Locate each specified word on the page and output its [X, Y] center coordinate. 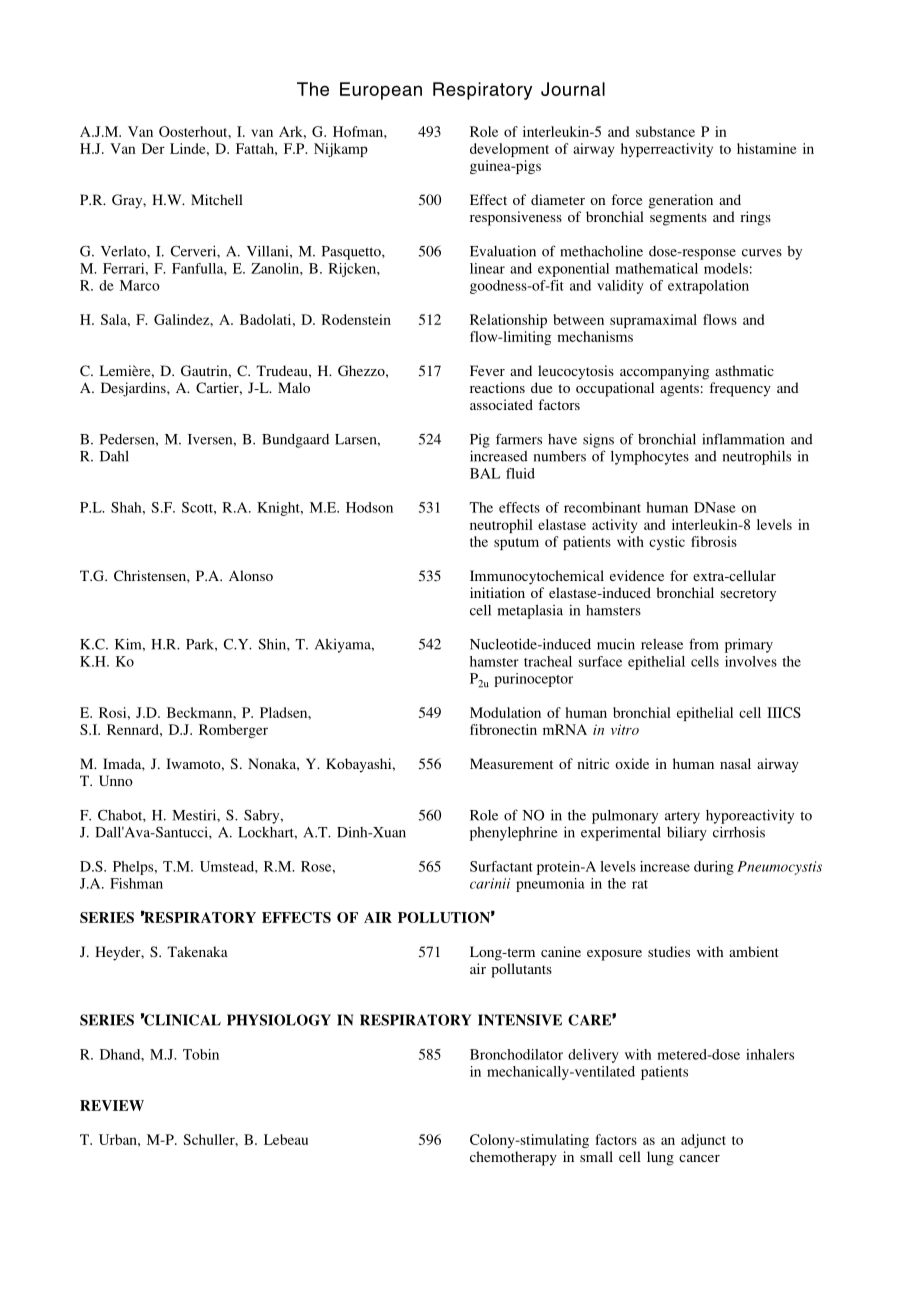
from [704, 644]
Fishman [136, 883]
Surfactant [501, 866]
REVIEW [112, 1105]
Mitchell [217, 199]
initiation [497, 592]
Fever [487, 370]
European [381, 91]
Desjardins [134, 389]
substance [665, 131]
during [714, 868]
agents [679, 390]
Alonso [251, 575]
